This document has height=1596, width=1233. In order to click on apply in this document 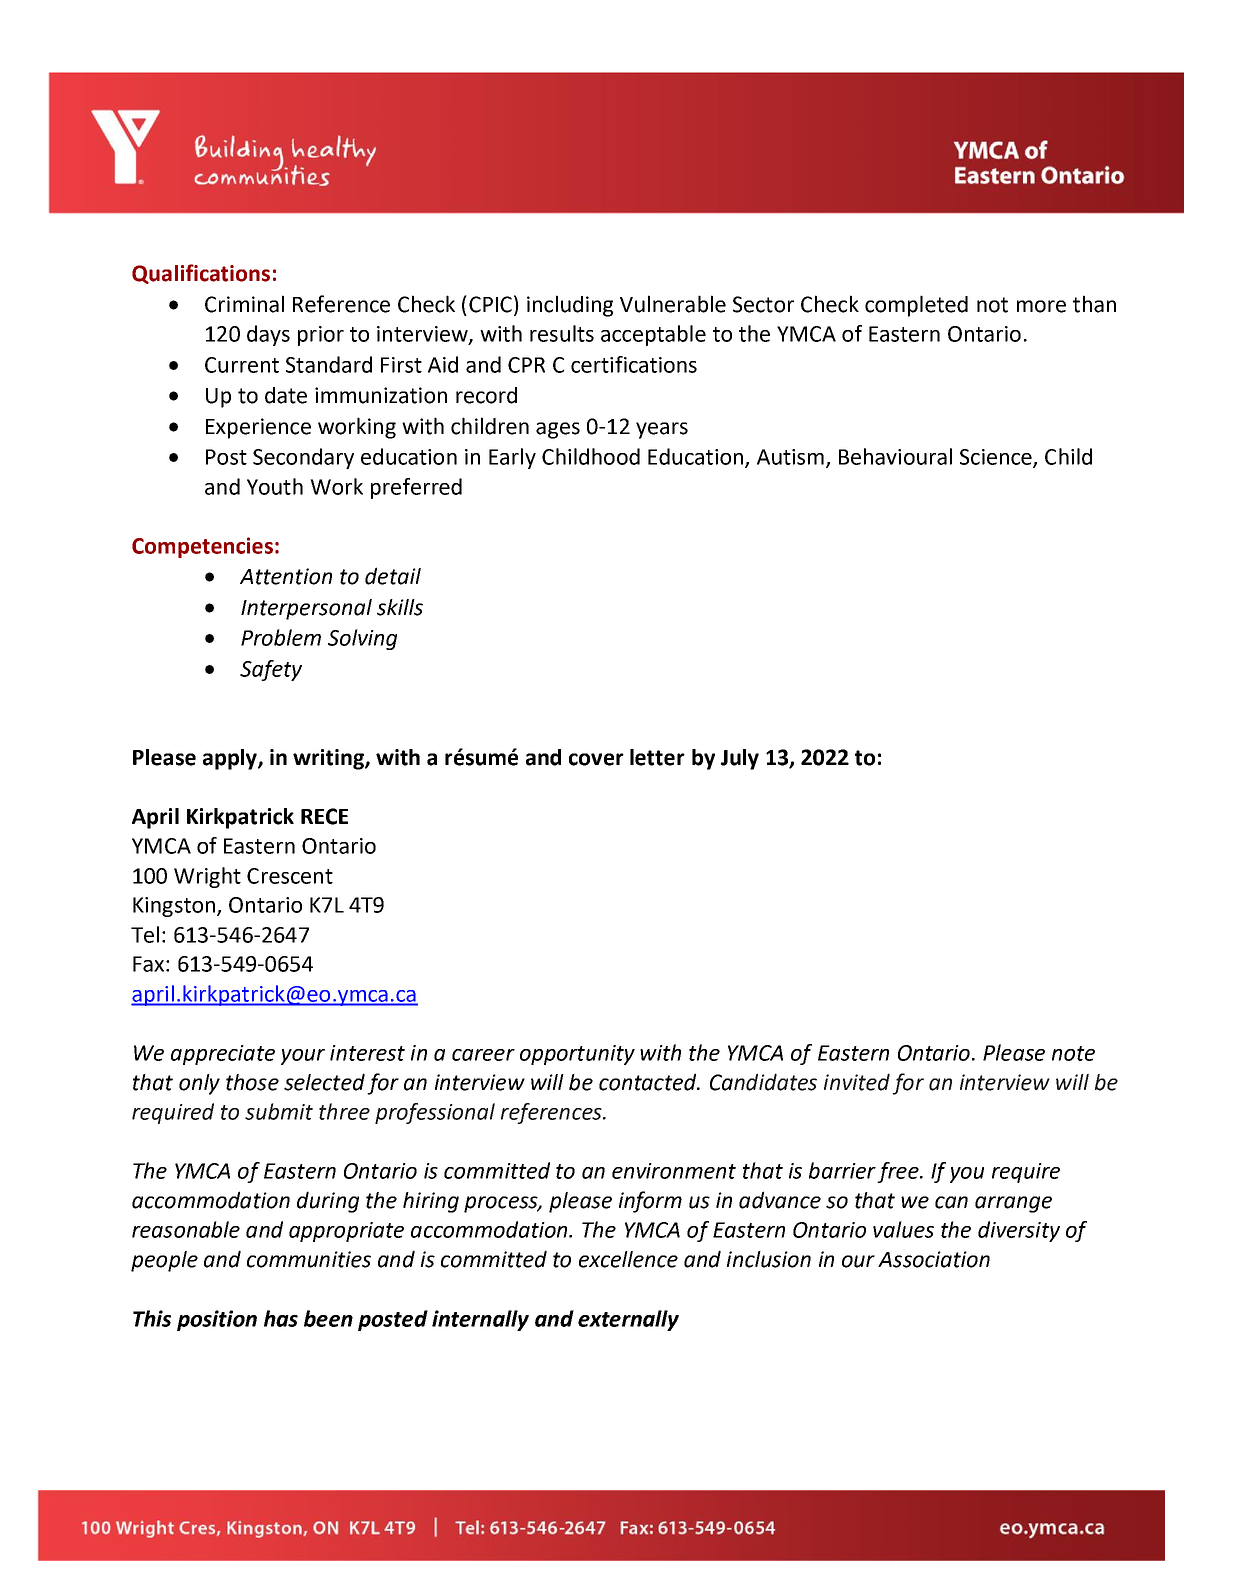, I will do `click(231, 759)`.
